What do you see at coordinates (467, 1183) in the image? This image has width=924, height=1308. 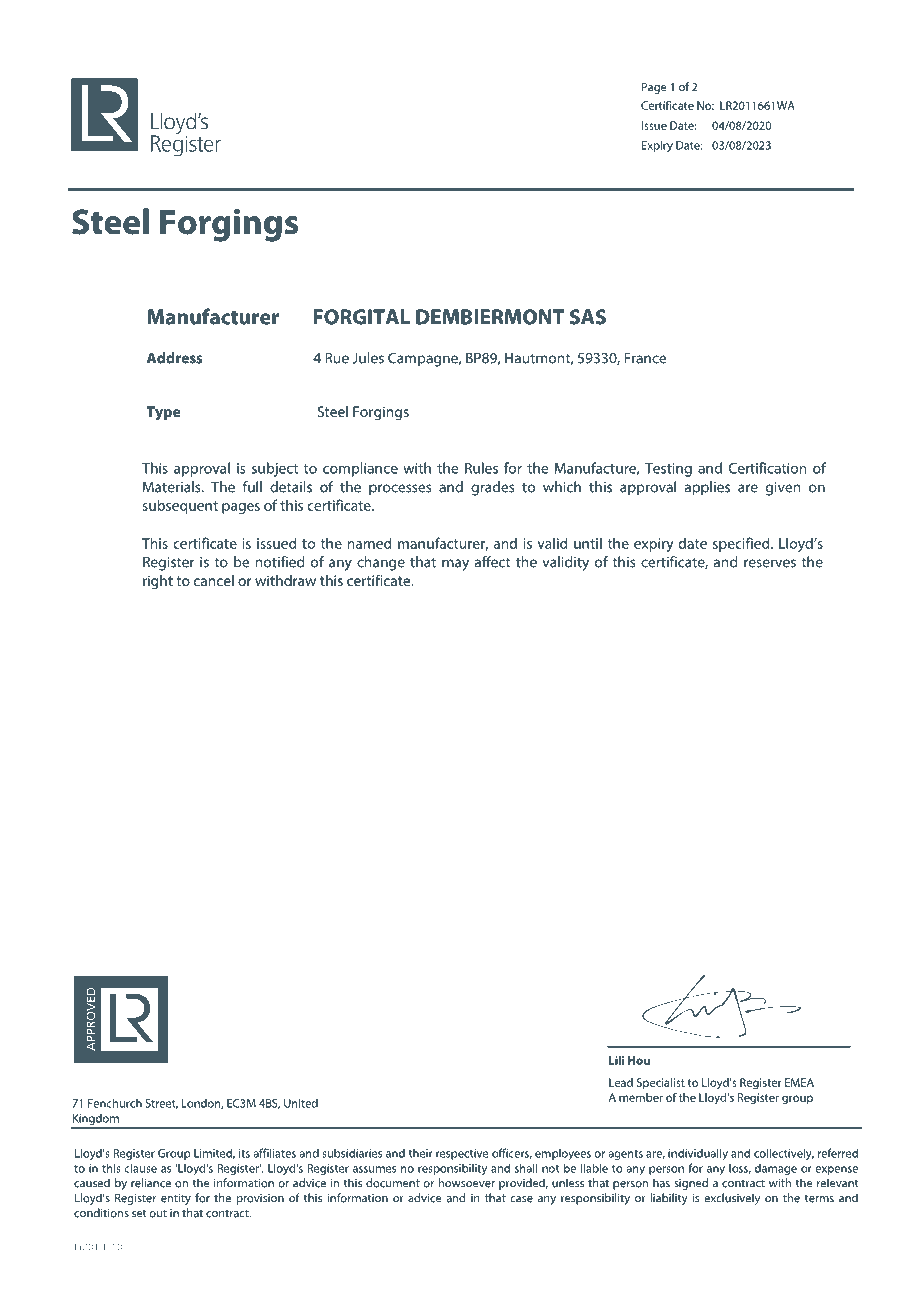 I see `howsoever` at bounding box center [467, 1183].
